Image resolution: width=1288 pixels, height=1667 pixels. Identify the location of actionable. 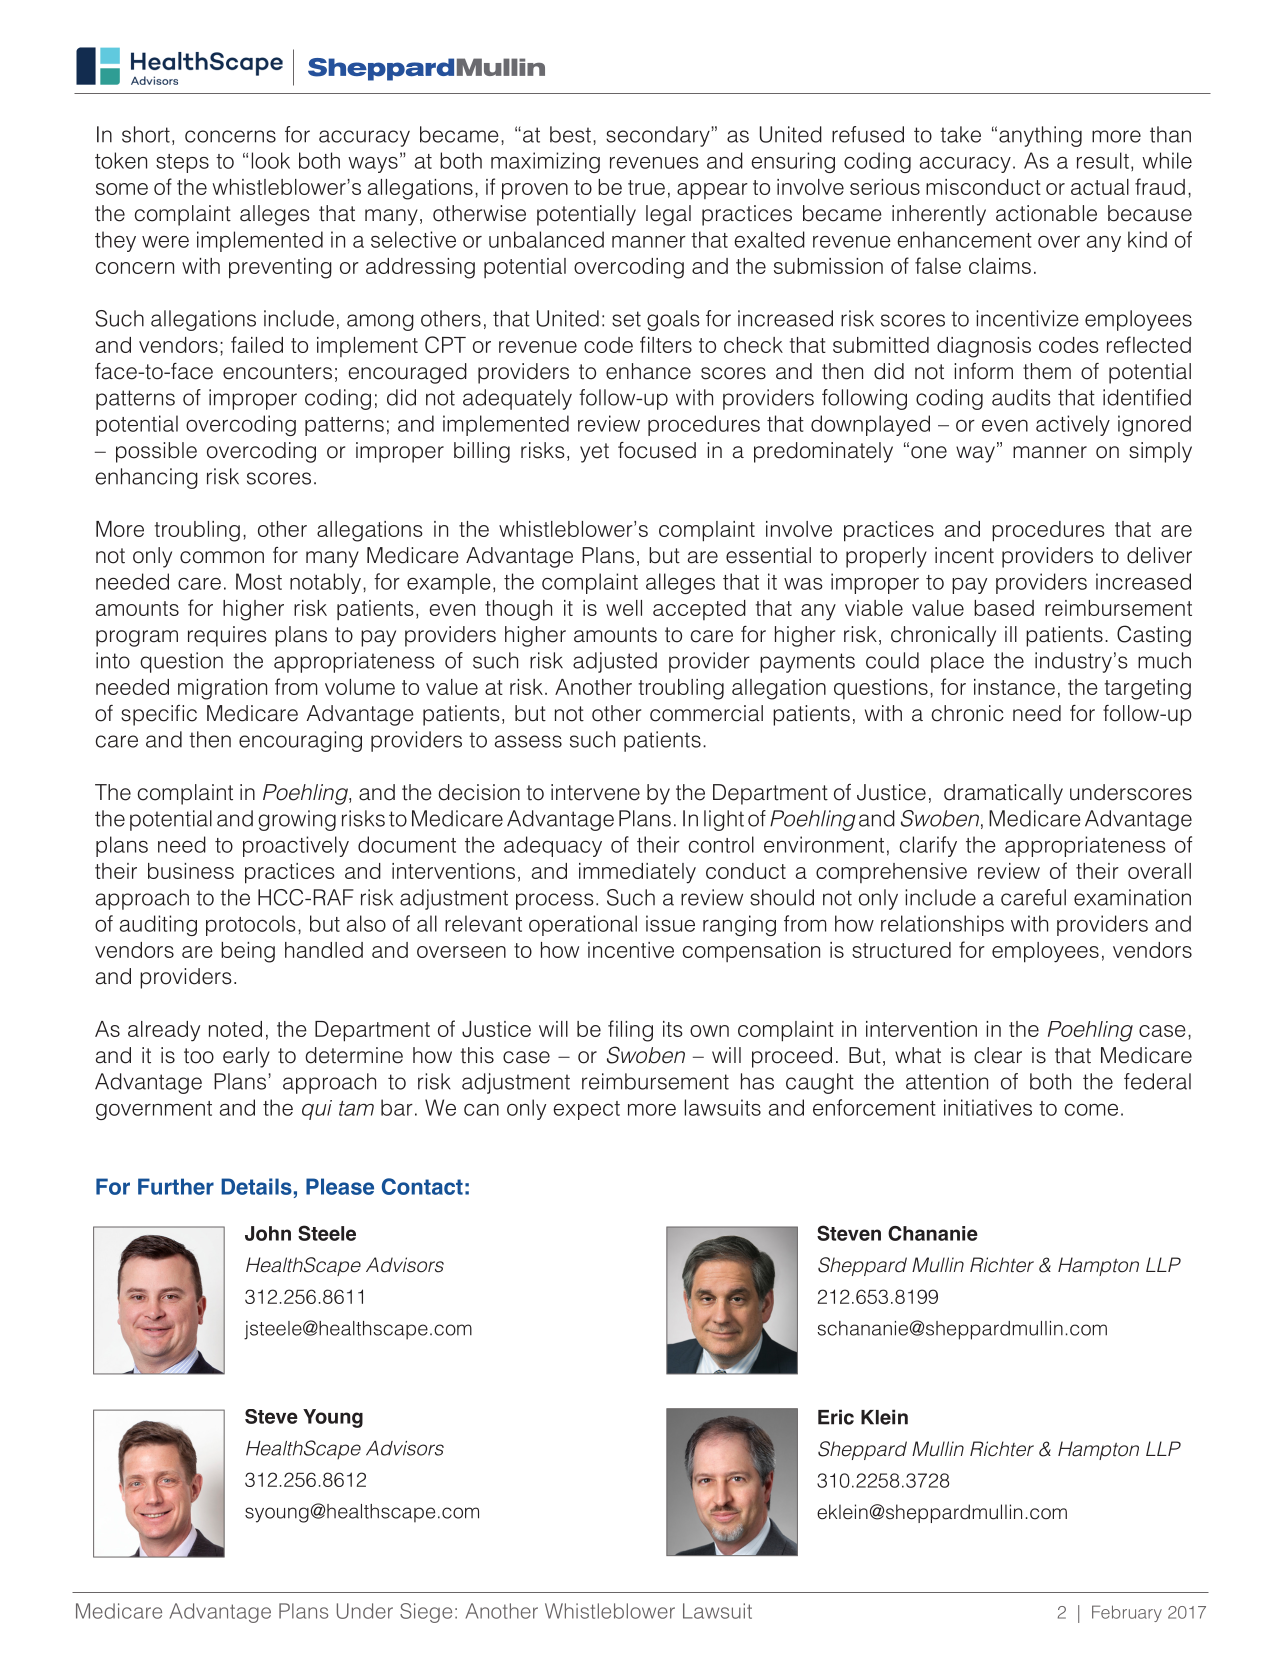
(1046, 213).
